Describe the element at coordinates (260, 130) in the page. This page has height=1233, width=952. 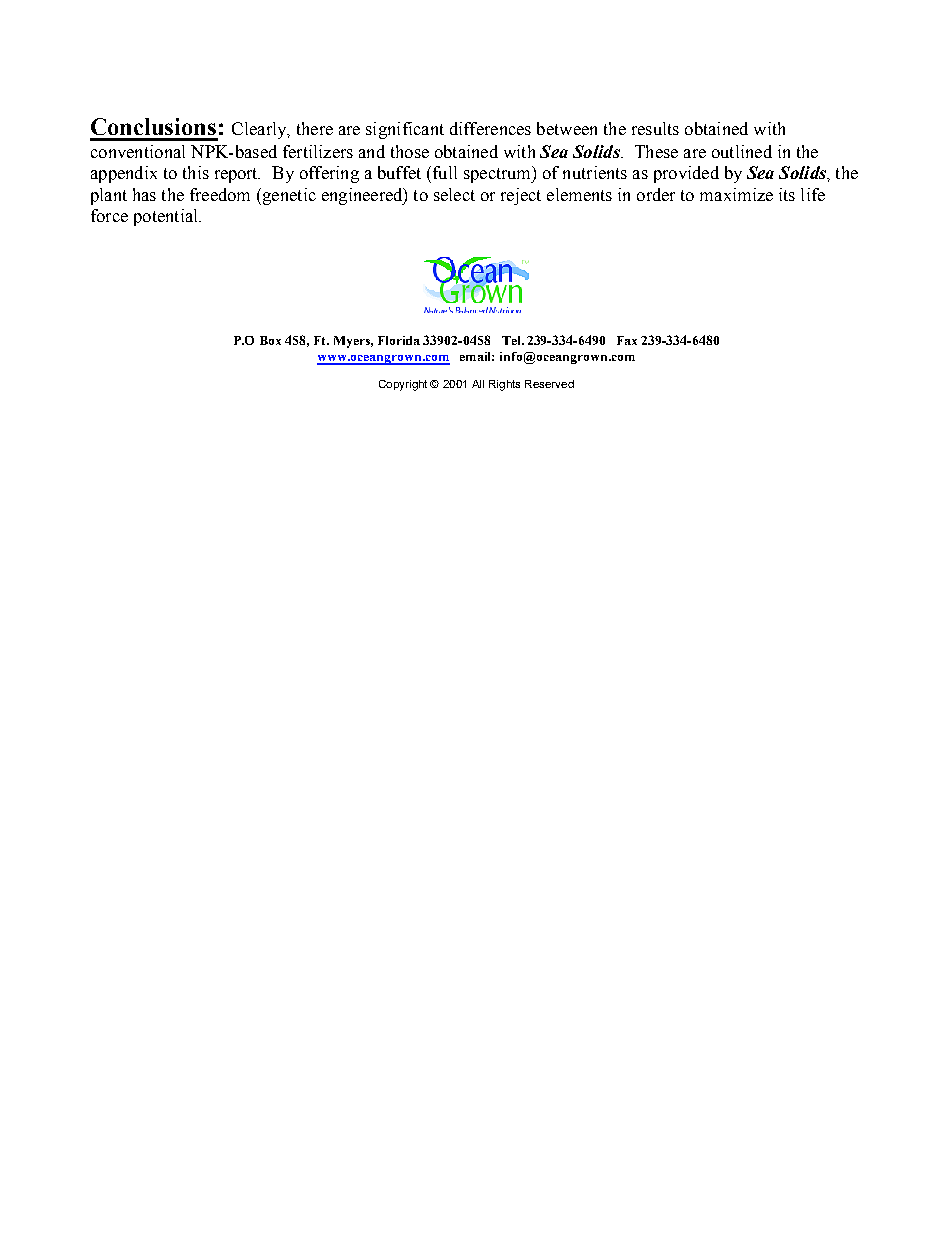
I see `Clearly` at that location.
